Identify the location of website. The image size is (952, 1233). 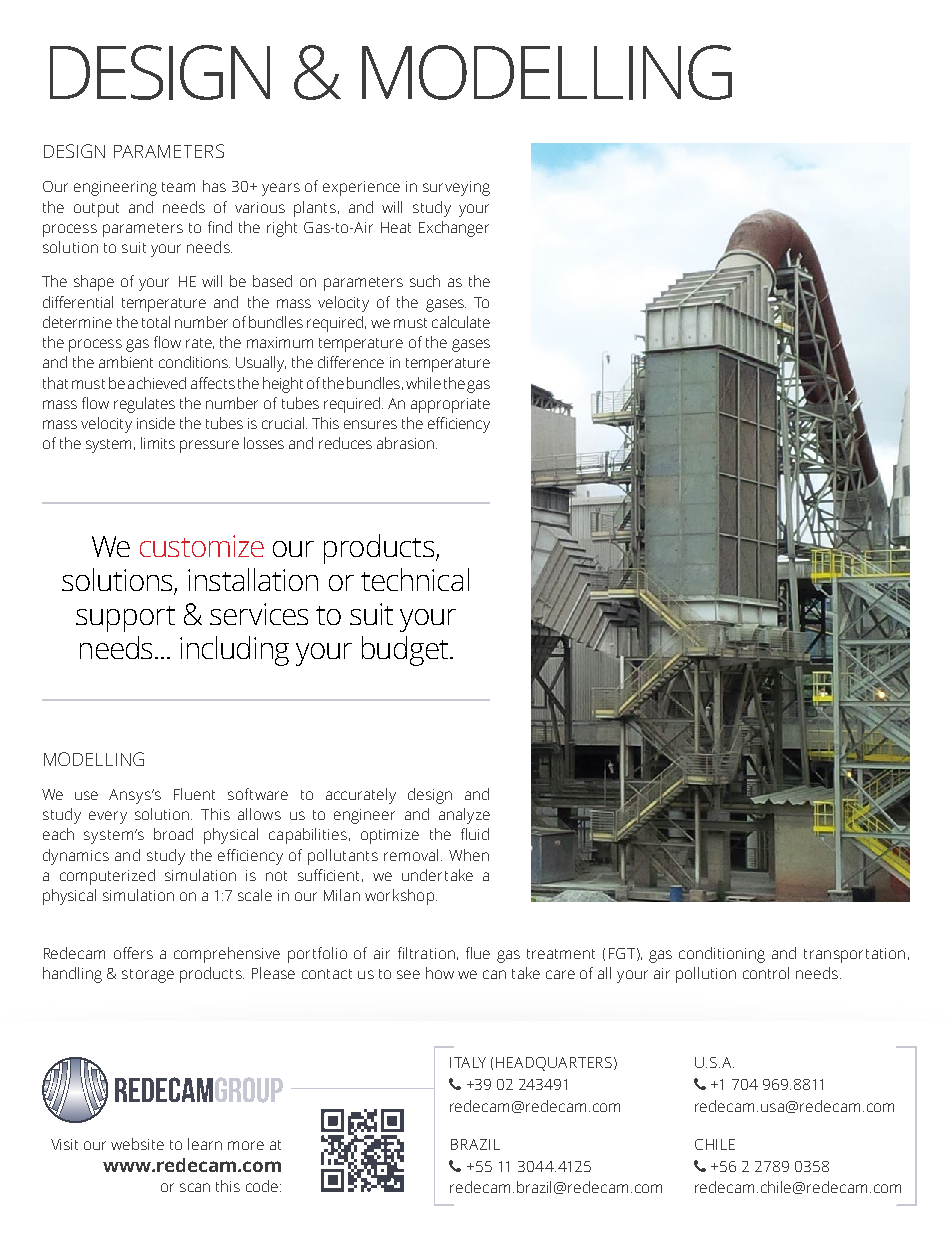
(137, 1144).
